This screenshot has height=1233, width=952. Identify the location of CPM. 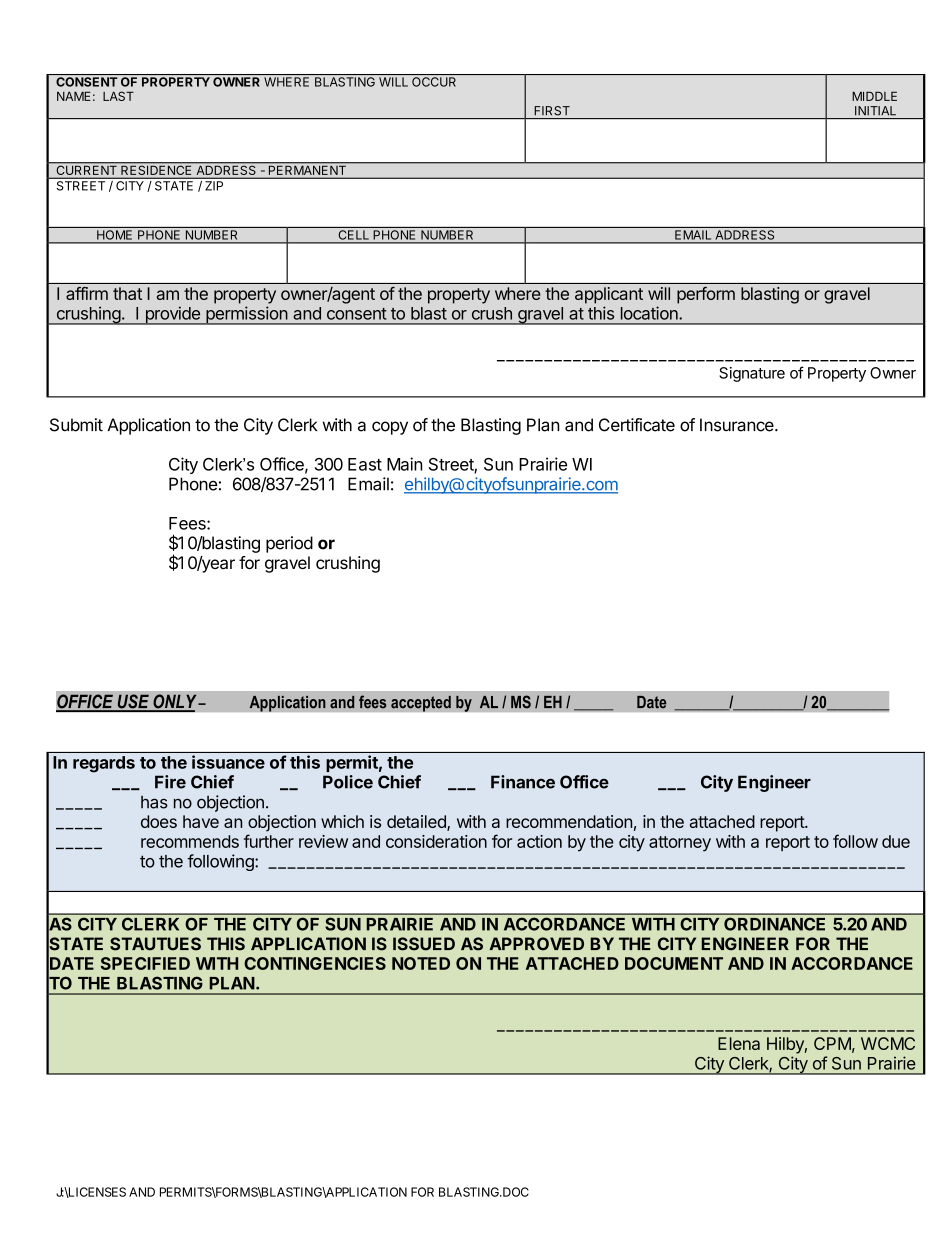
(832, 1043).
